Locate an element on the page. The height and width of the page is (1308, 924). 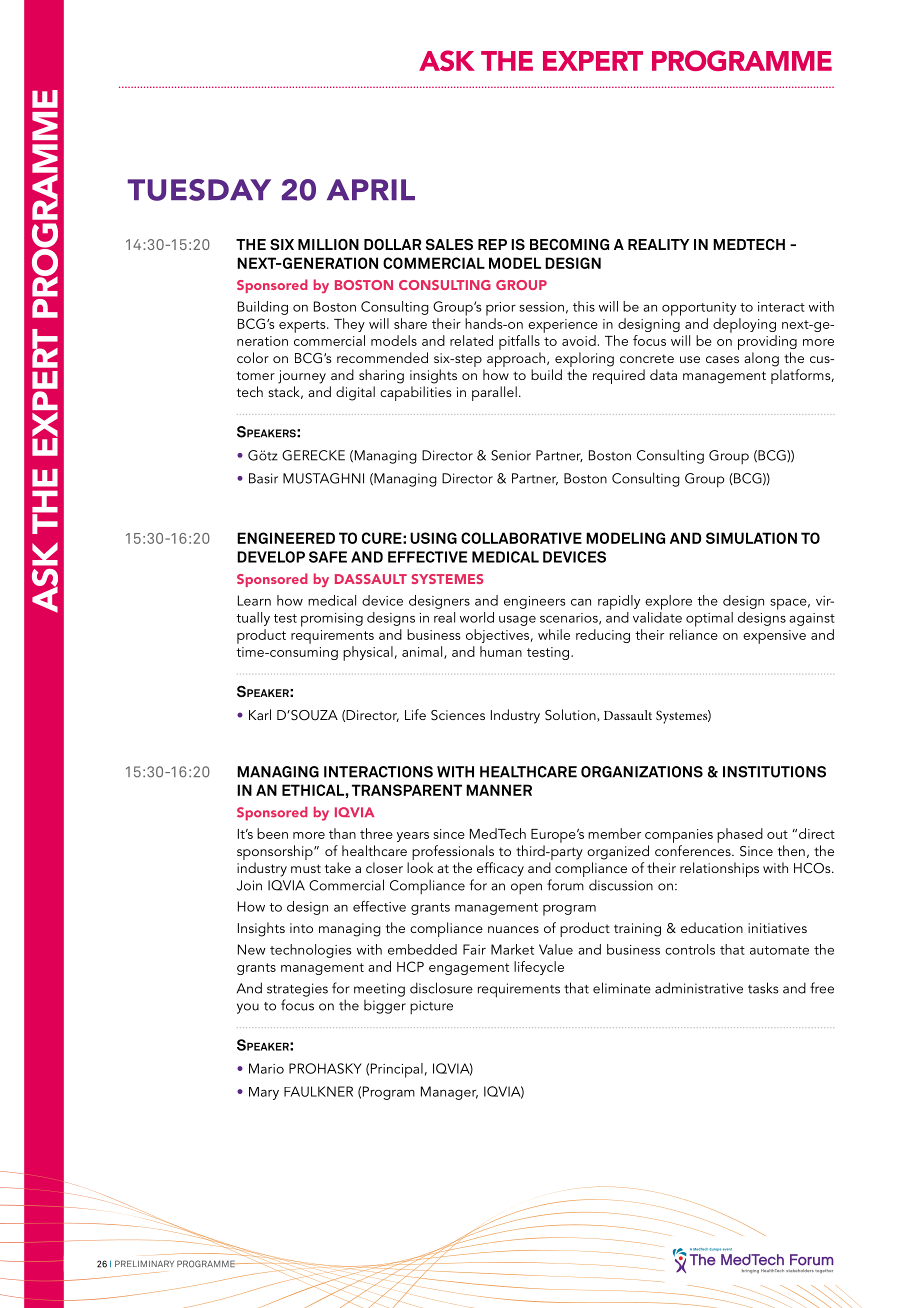
INSTITUTIONS is located at coordinates (774, 772).
